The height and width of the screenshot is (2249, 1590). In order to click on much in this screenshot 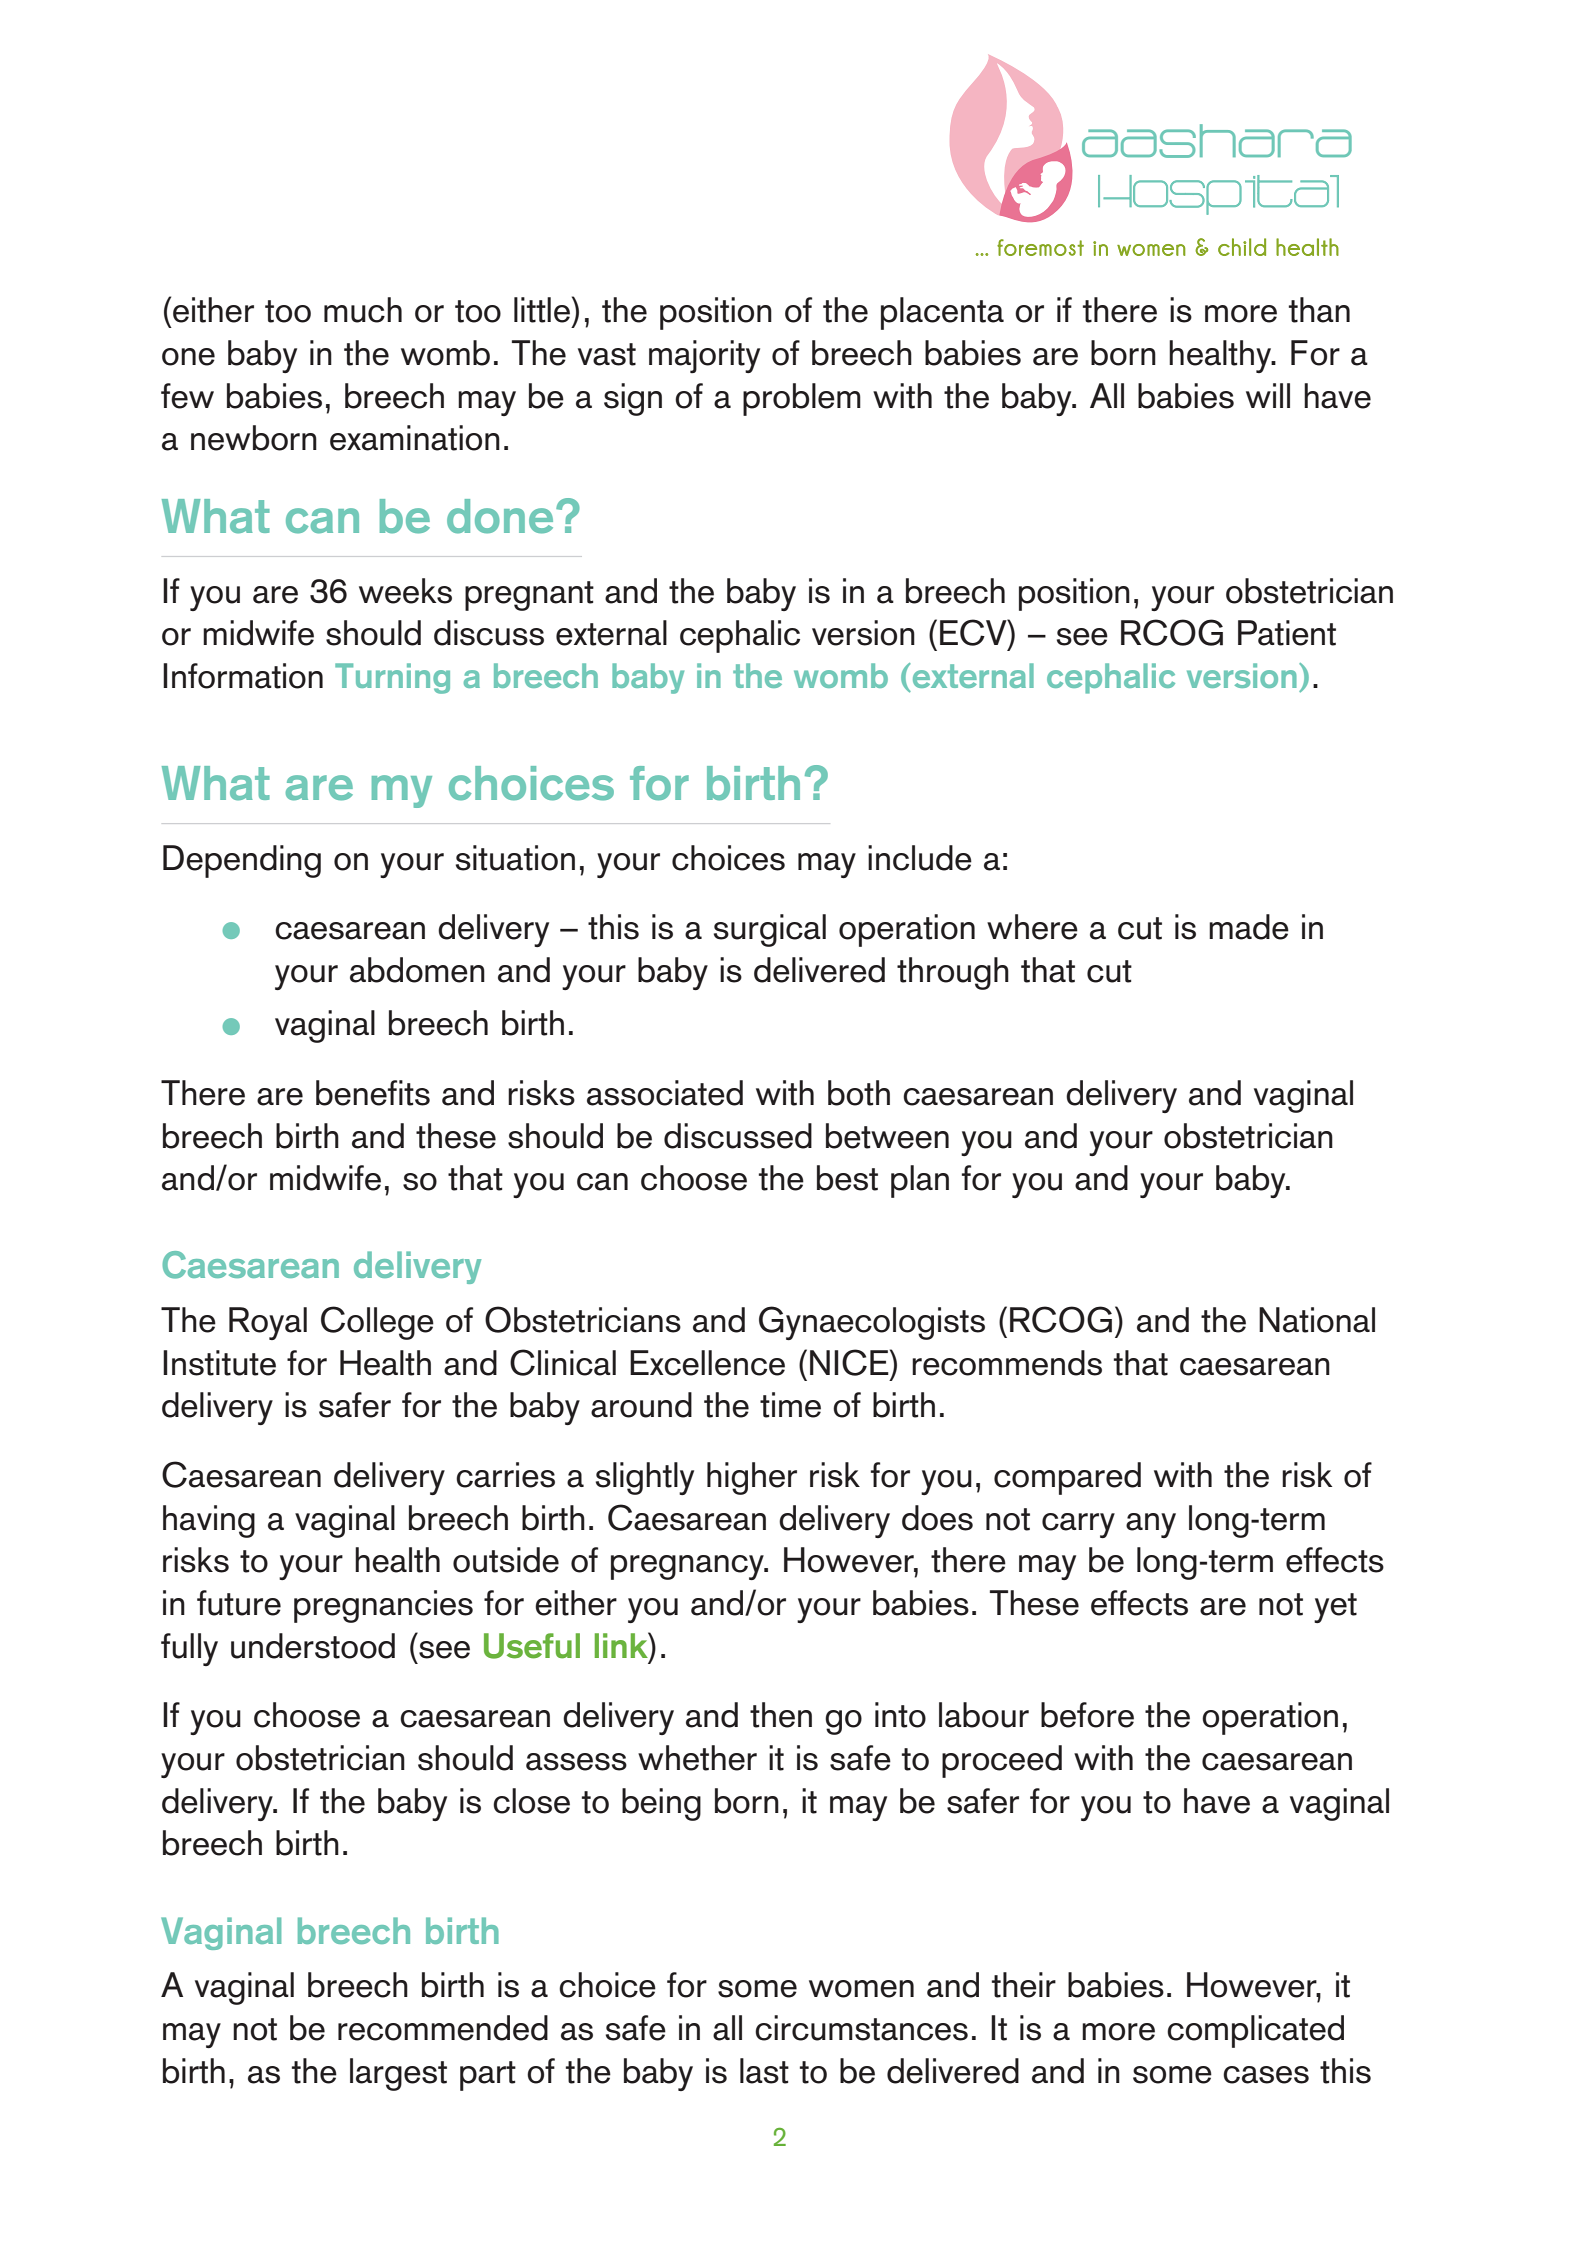, I will do `click(363, 310)`.
